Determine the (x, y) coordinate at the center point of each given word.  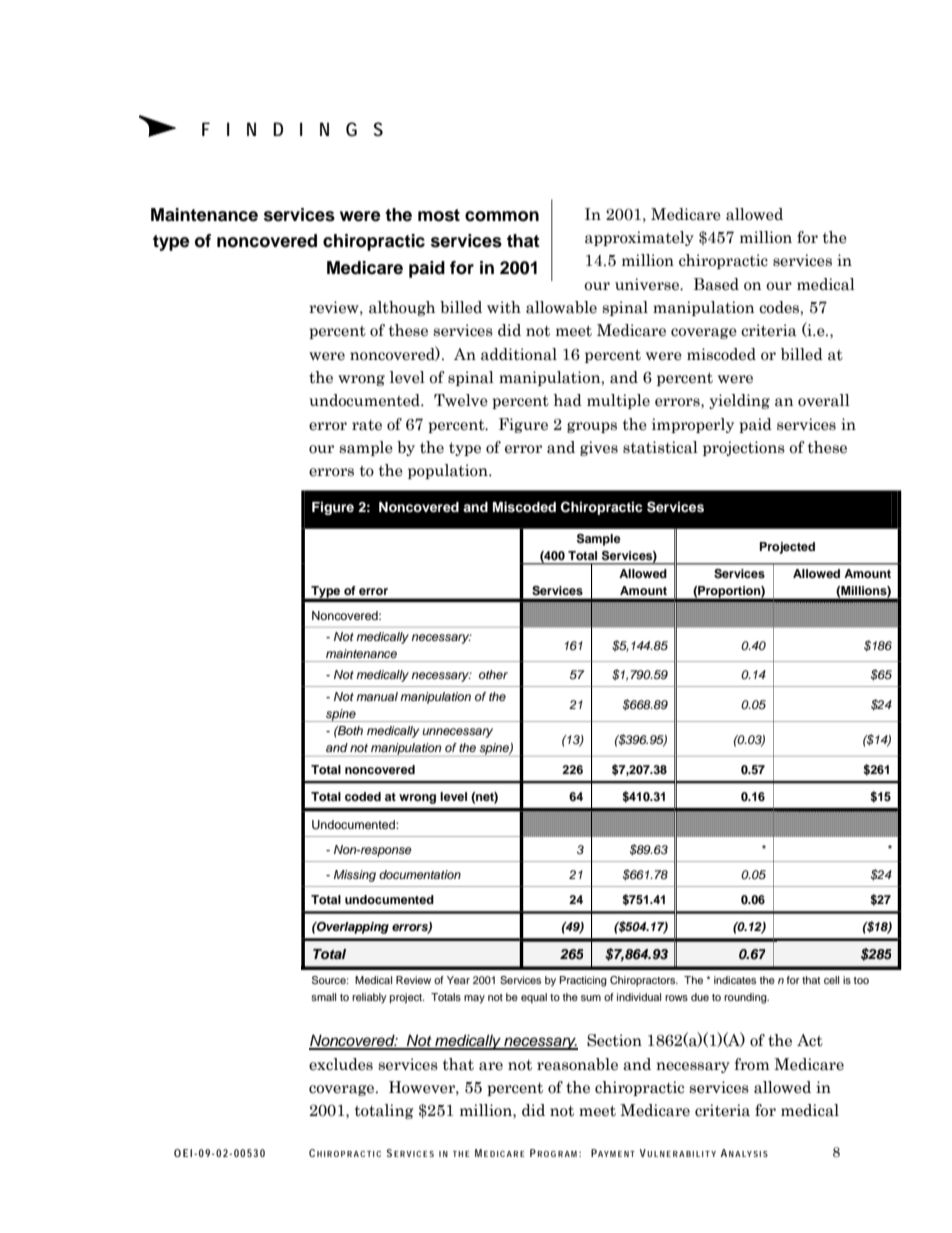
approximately (639, 238)
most (439, 215)
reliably (369, 998)
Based (716, 284)
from (752, 1064)
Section (614, 1040)
